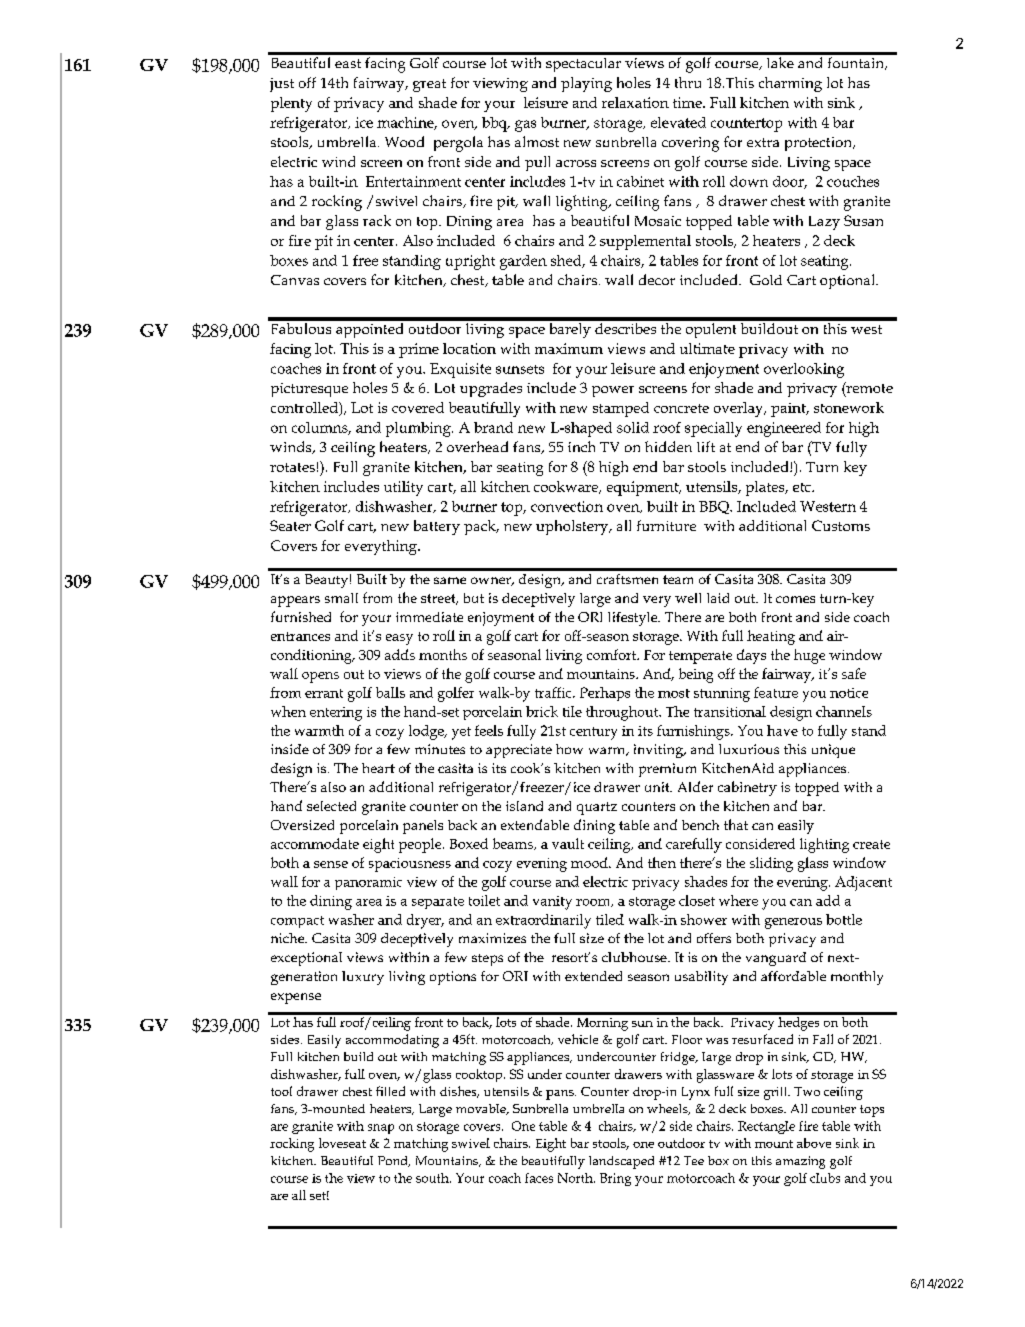 The height and width of the screenshot is (1327, 1025). Describe the element at coordinates (790, 84) in the screenshot. I see `charming` at that location.
